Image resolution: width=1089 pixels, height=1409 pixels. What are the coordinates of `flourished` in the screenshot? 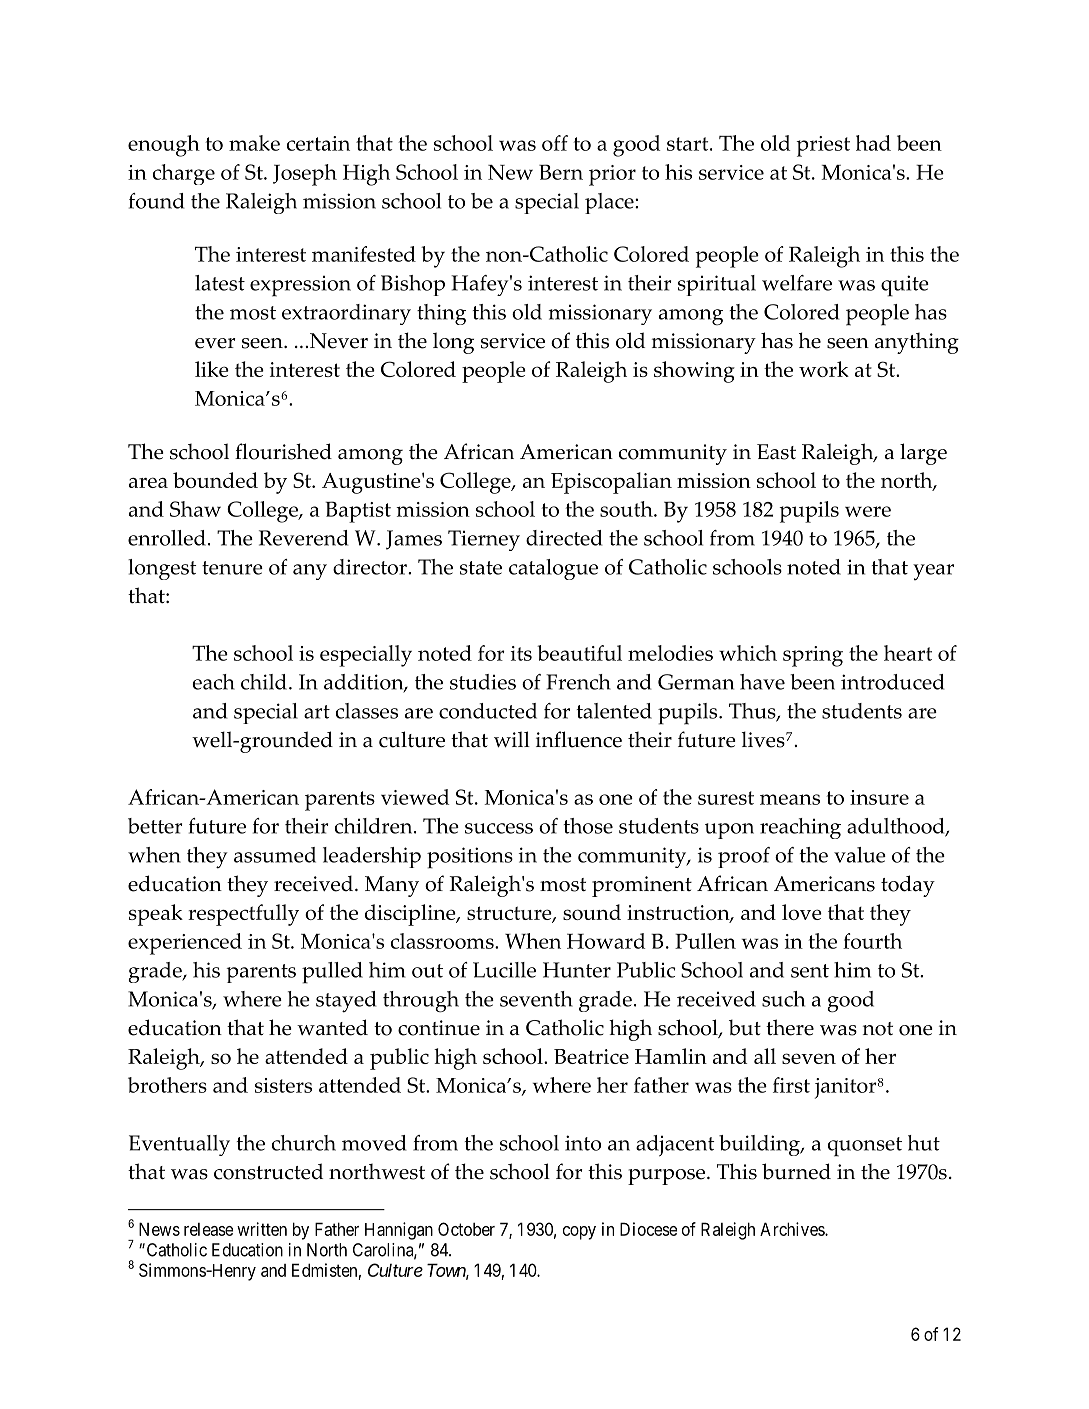 It's located at (283, 451).
